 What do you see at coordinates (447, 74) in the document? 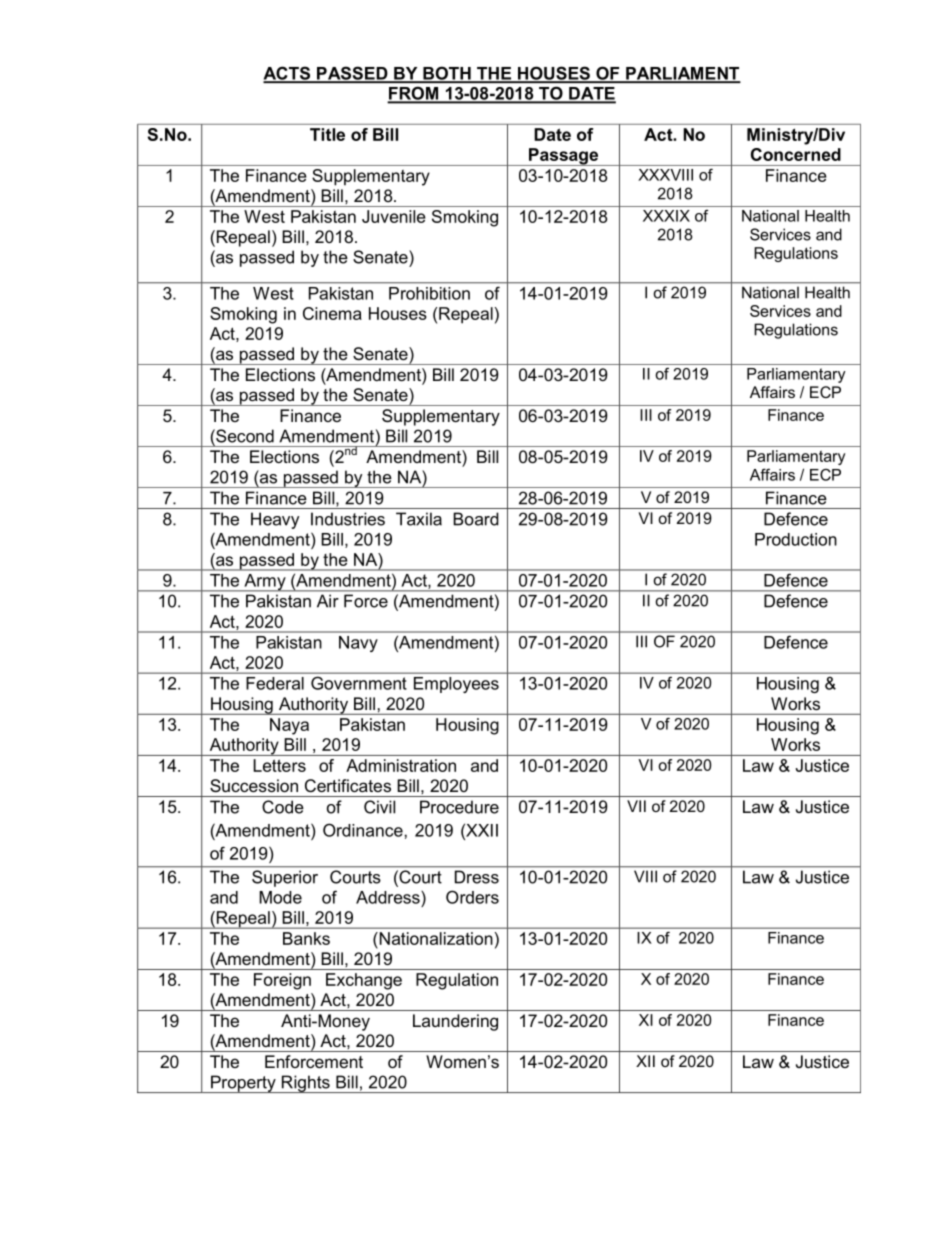
I see `BOTH` at bounding box center [447, 74].
